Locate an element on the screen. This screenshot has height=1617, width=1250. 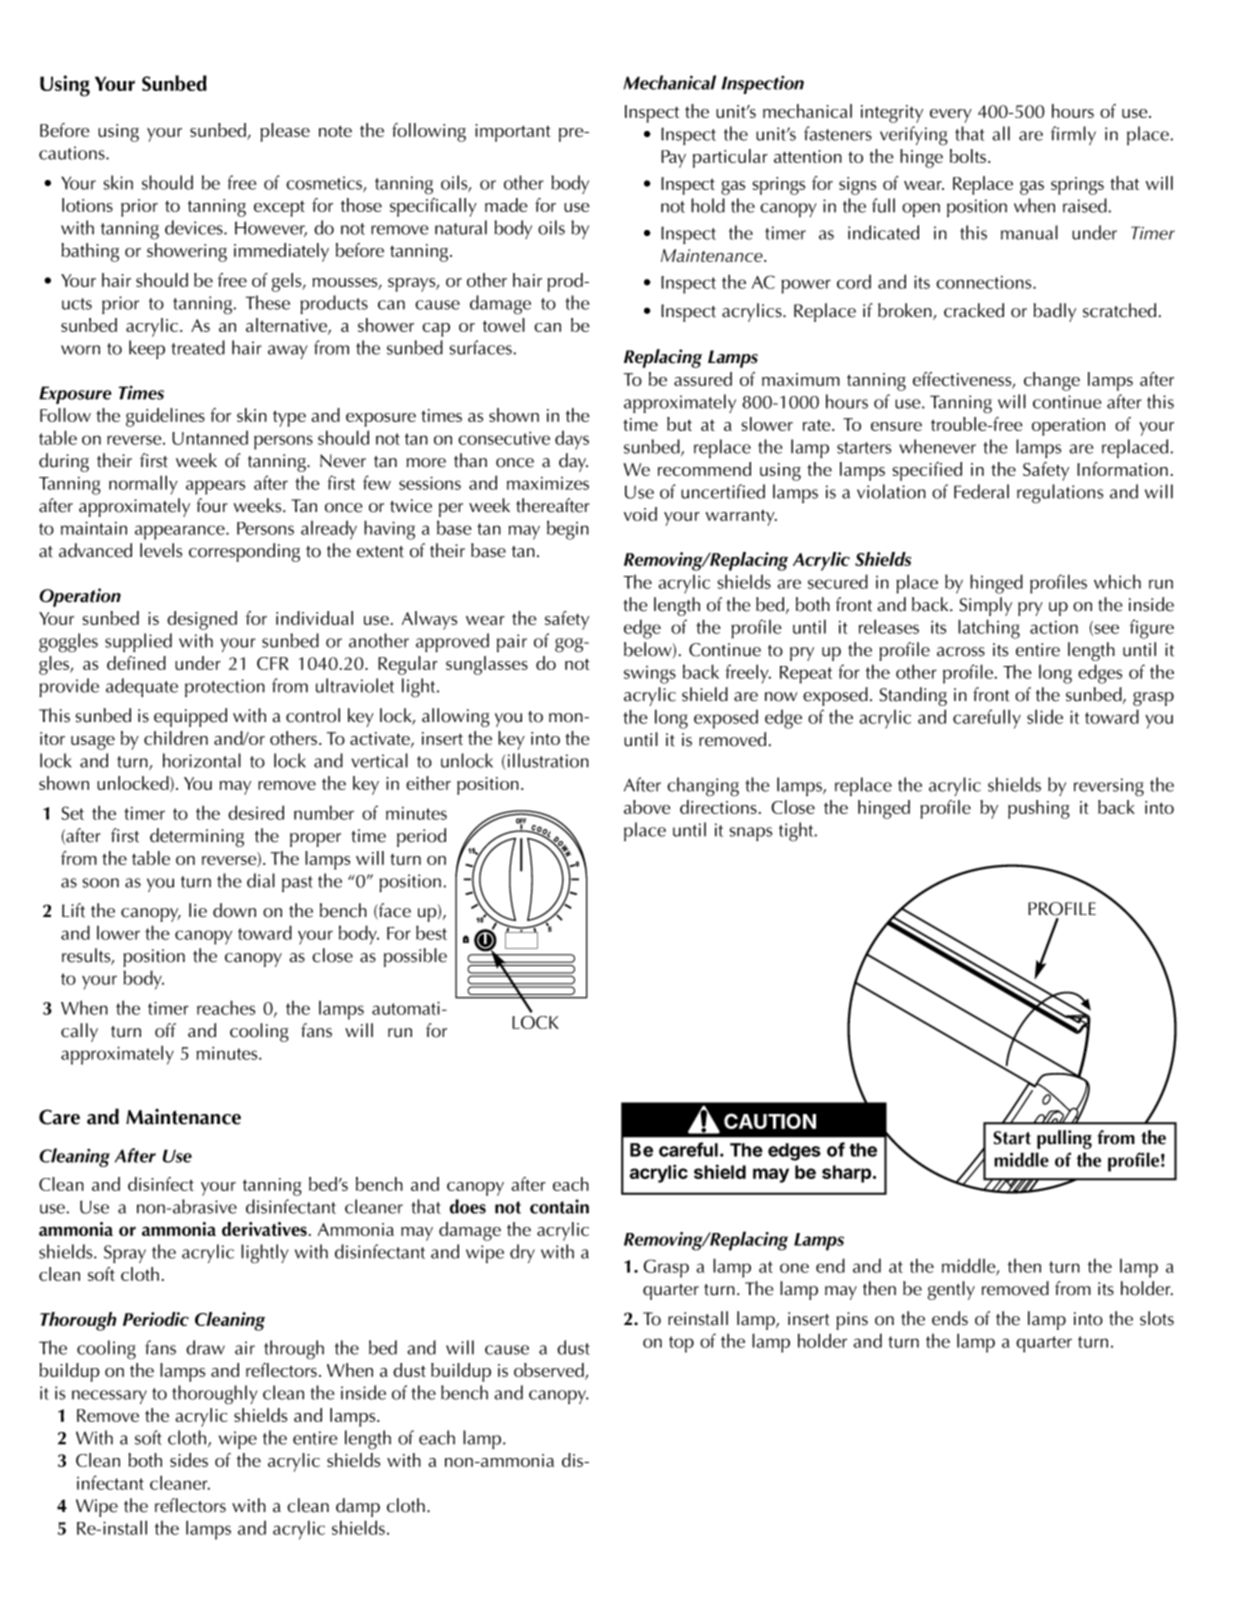
pulling is located at coordinates (1064, 1139).
